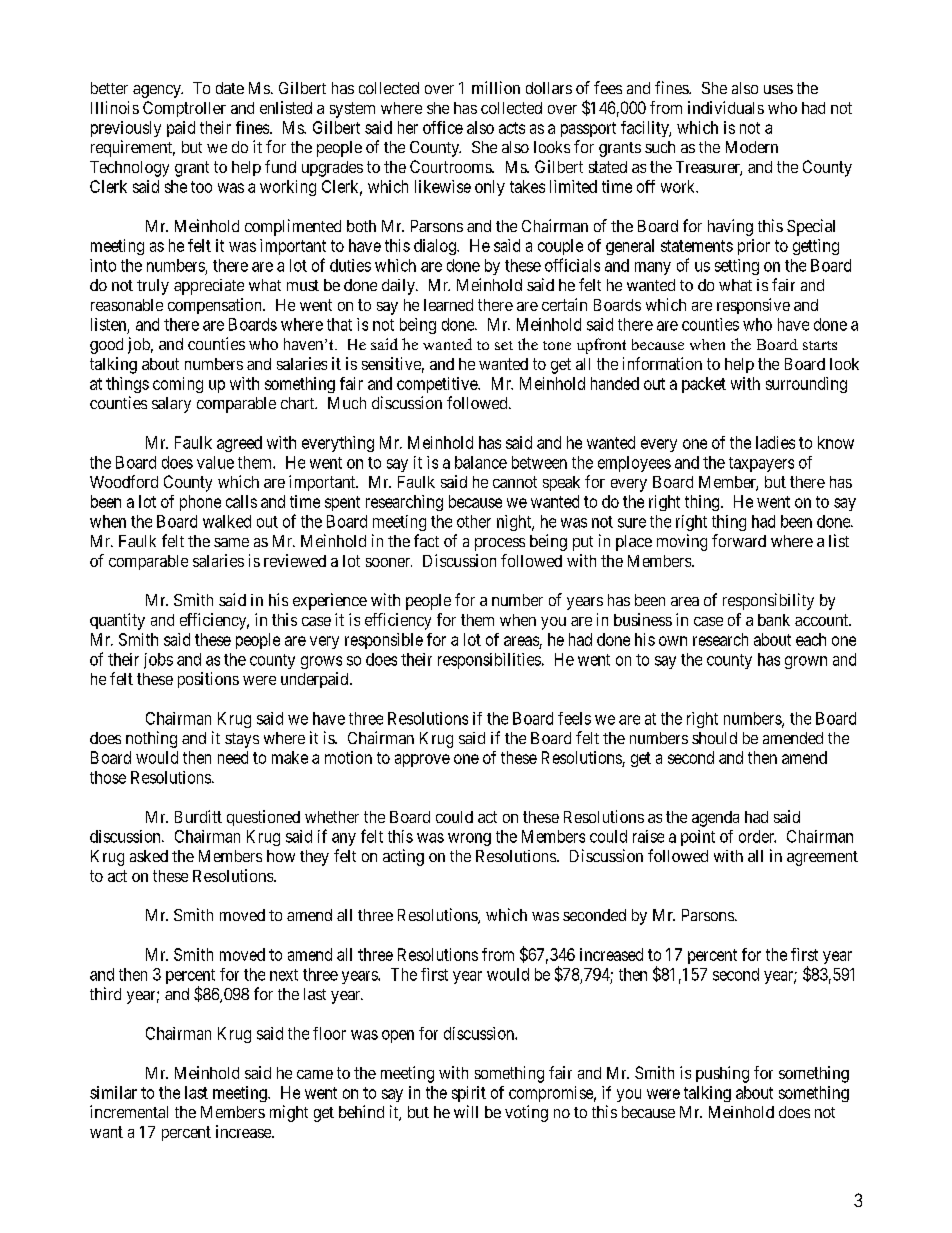 The height and width of the screenshot is (1233, 952). Describe the element at coordinates (184, 109) in the screenshot. I see `Comptroller` at that location.
